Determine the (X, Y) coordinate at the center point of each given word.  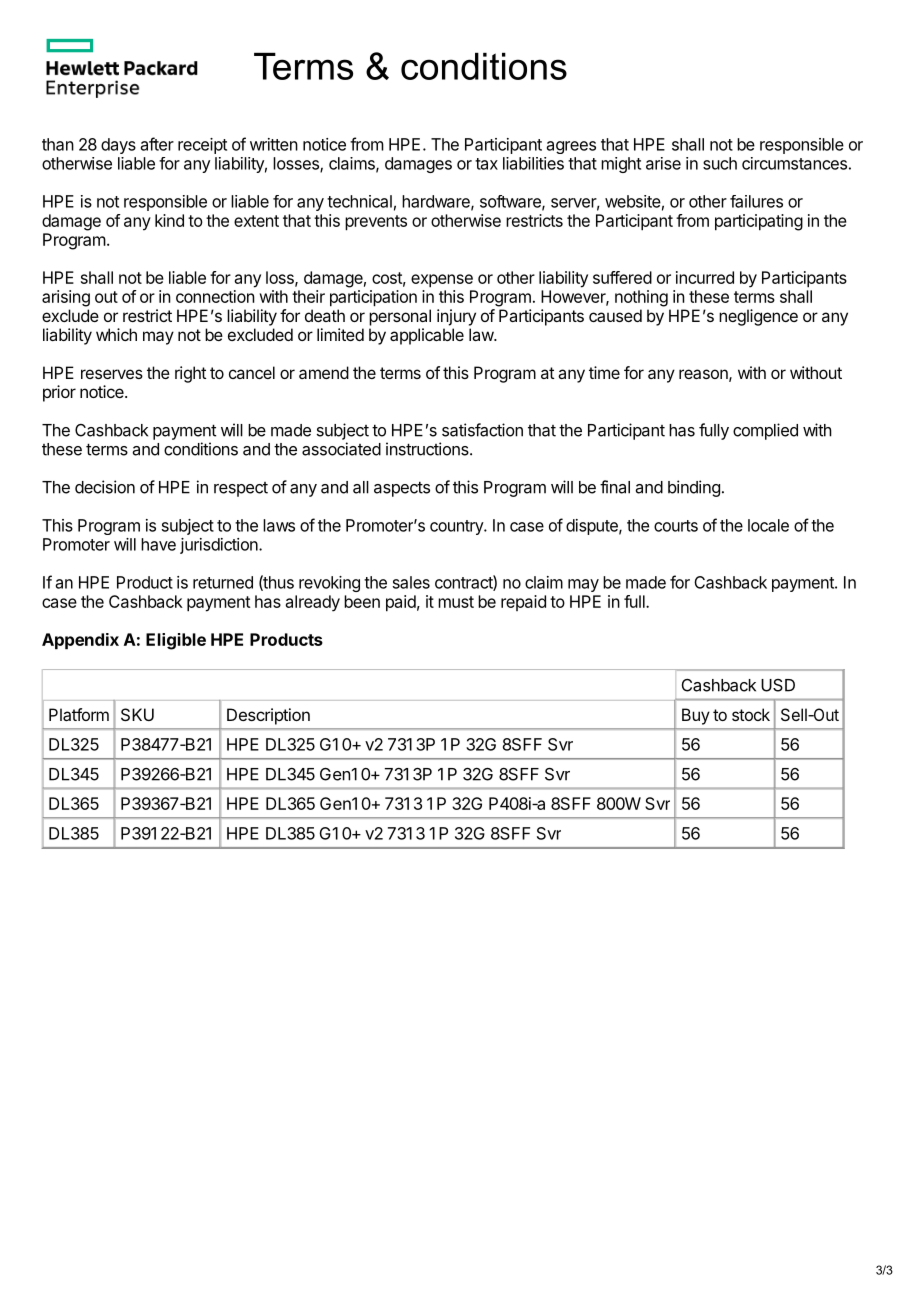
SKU (137, 714)
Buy (696, 716)
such (720, 163)
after (157, 144)
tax (486, 164)
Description (268, 716)
